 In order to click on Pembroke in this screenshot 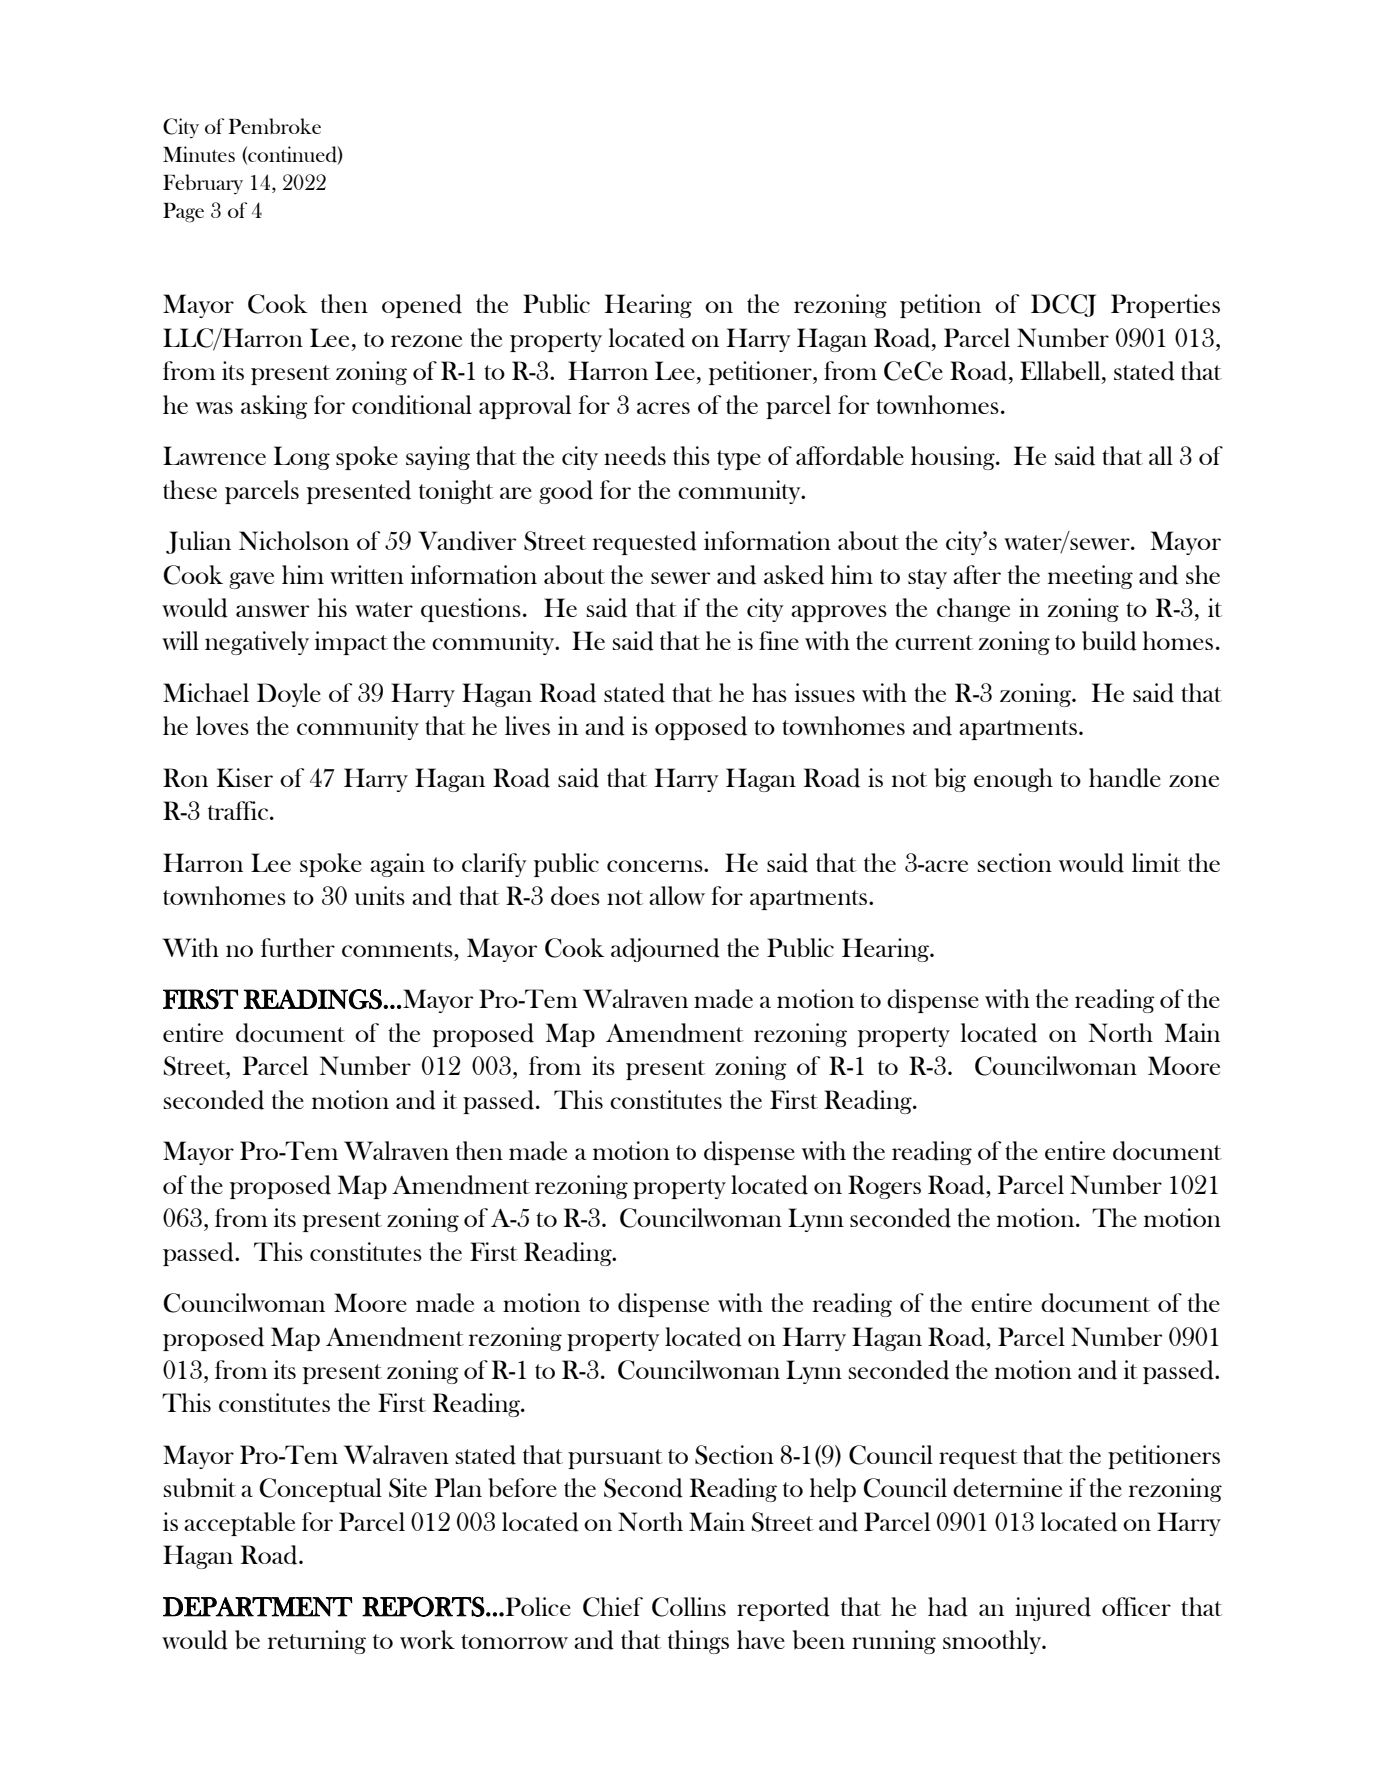, I will do `click(274, 126)`.
